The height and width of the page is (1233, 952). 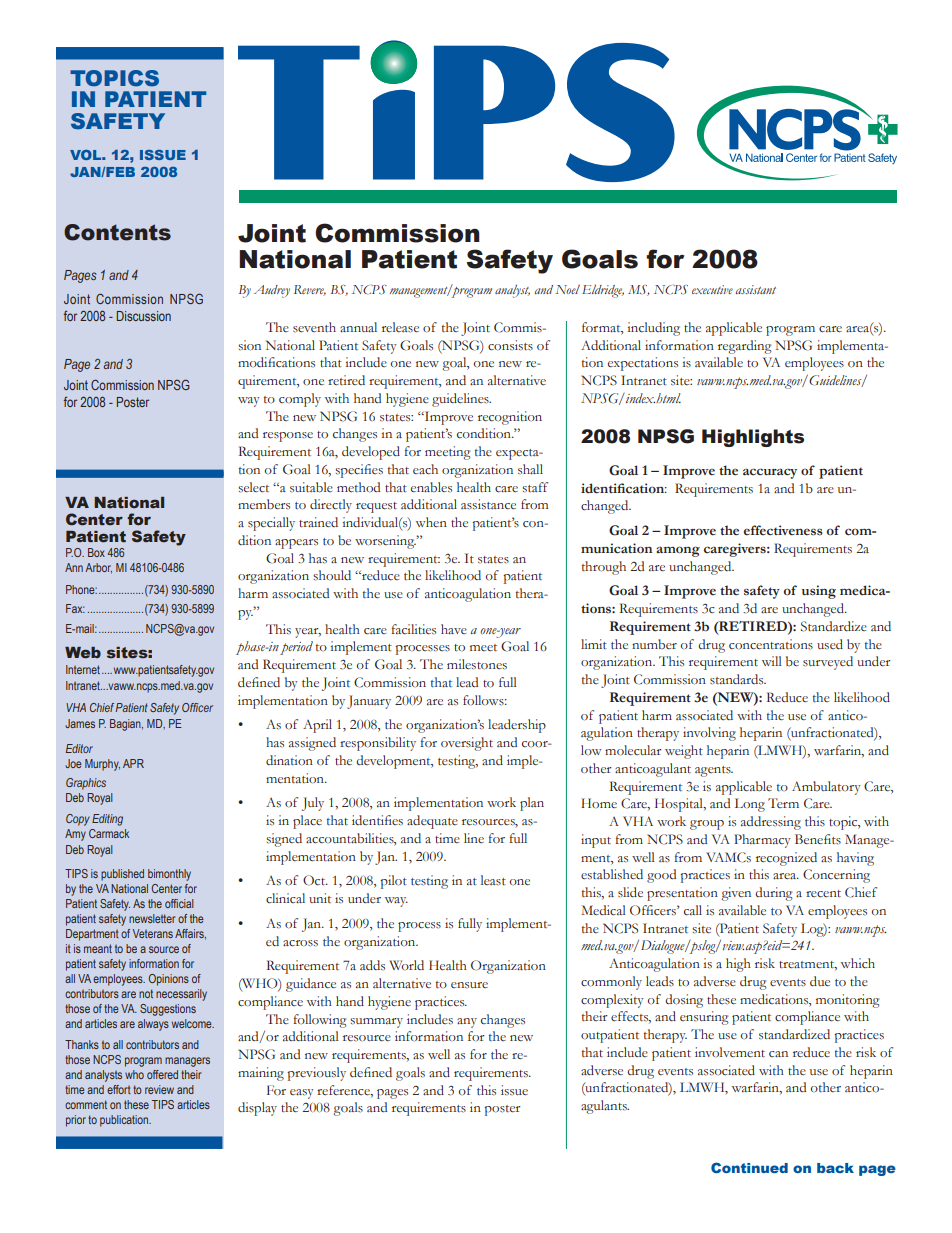 What do you see at coordinates (756, 289) in the page?
I see `assistant` at bounding box center [756, 289].
